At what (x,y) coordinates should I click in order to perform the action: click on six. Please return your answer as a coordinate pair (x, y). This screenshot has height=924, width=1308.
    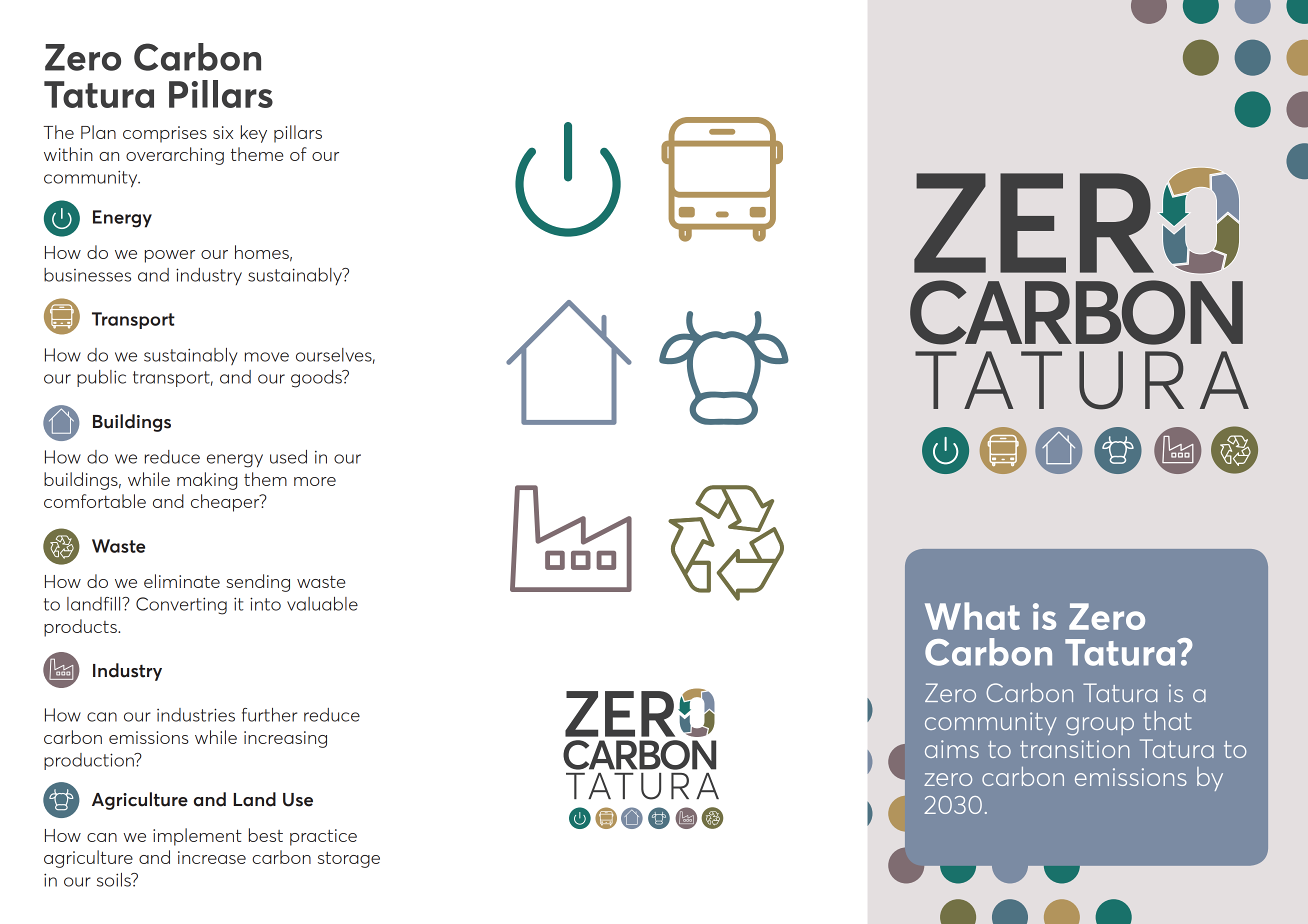
    Looking at the image, I should click on (223, 132).
